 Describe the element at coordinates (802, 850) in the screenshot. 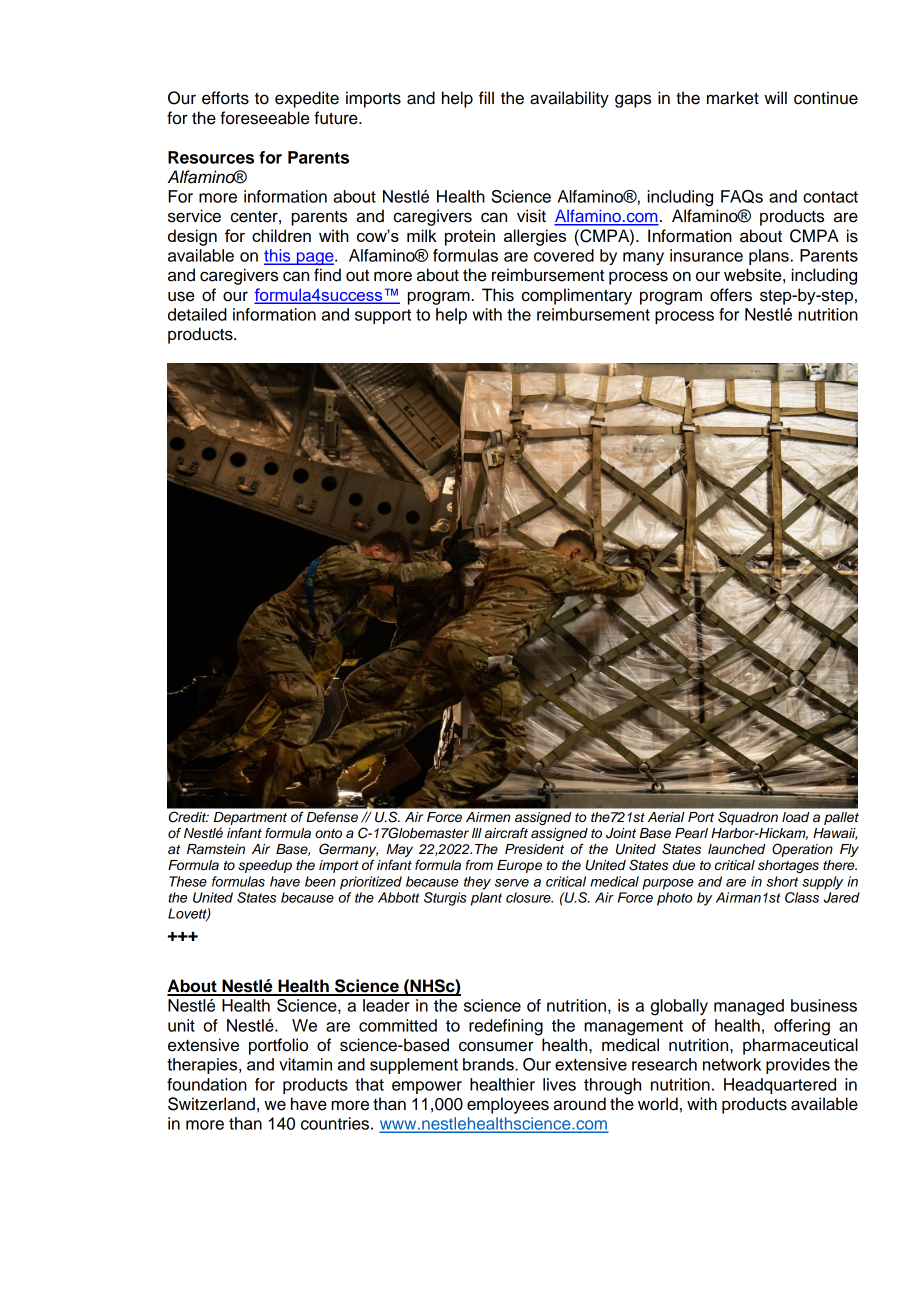

I see `Operation` at that location.
